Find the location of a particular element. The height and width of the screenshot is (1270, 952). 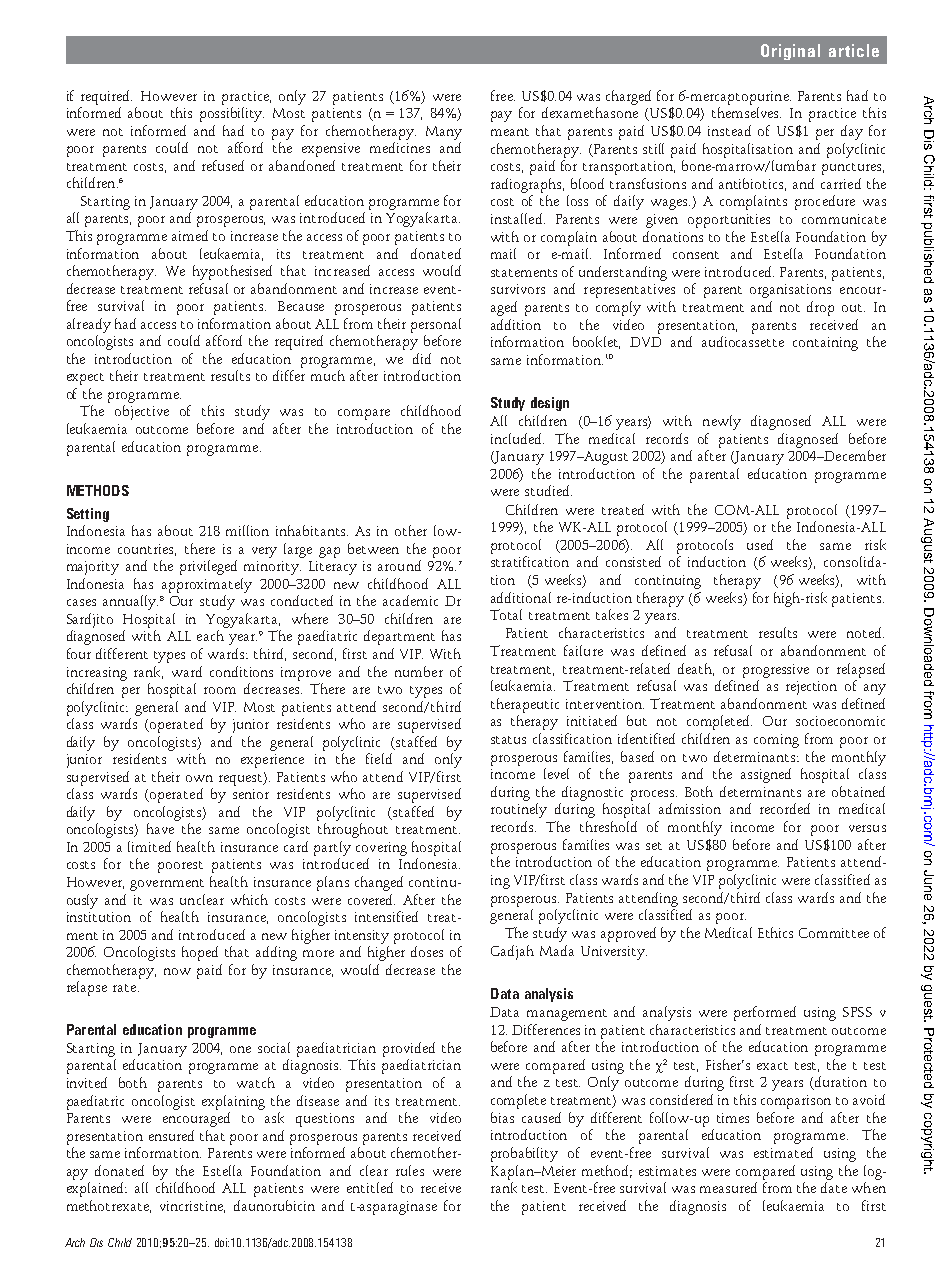

probability is located at coordinates (524, 1154).
